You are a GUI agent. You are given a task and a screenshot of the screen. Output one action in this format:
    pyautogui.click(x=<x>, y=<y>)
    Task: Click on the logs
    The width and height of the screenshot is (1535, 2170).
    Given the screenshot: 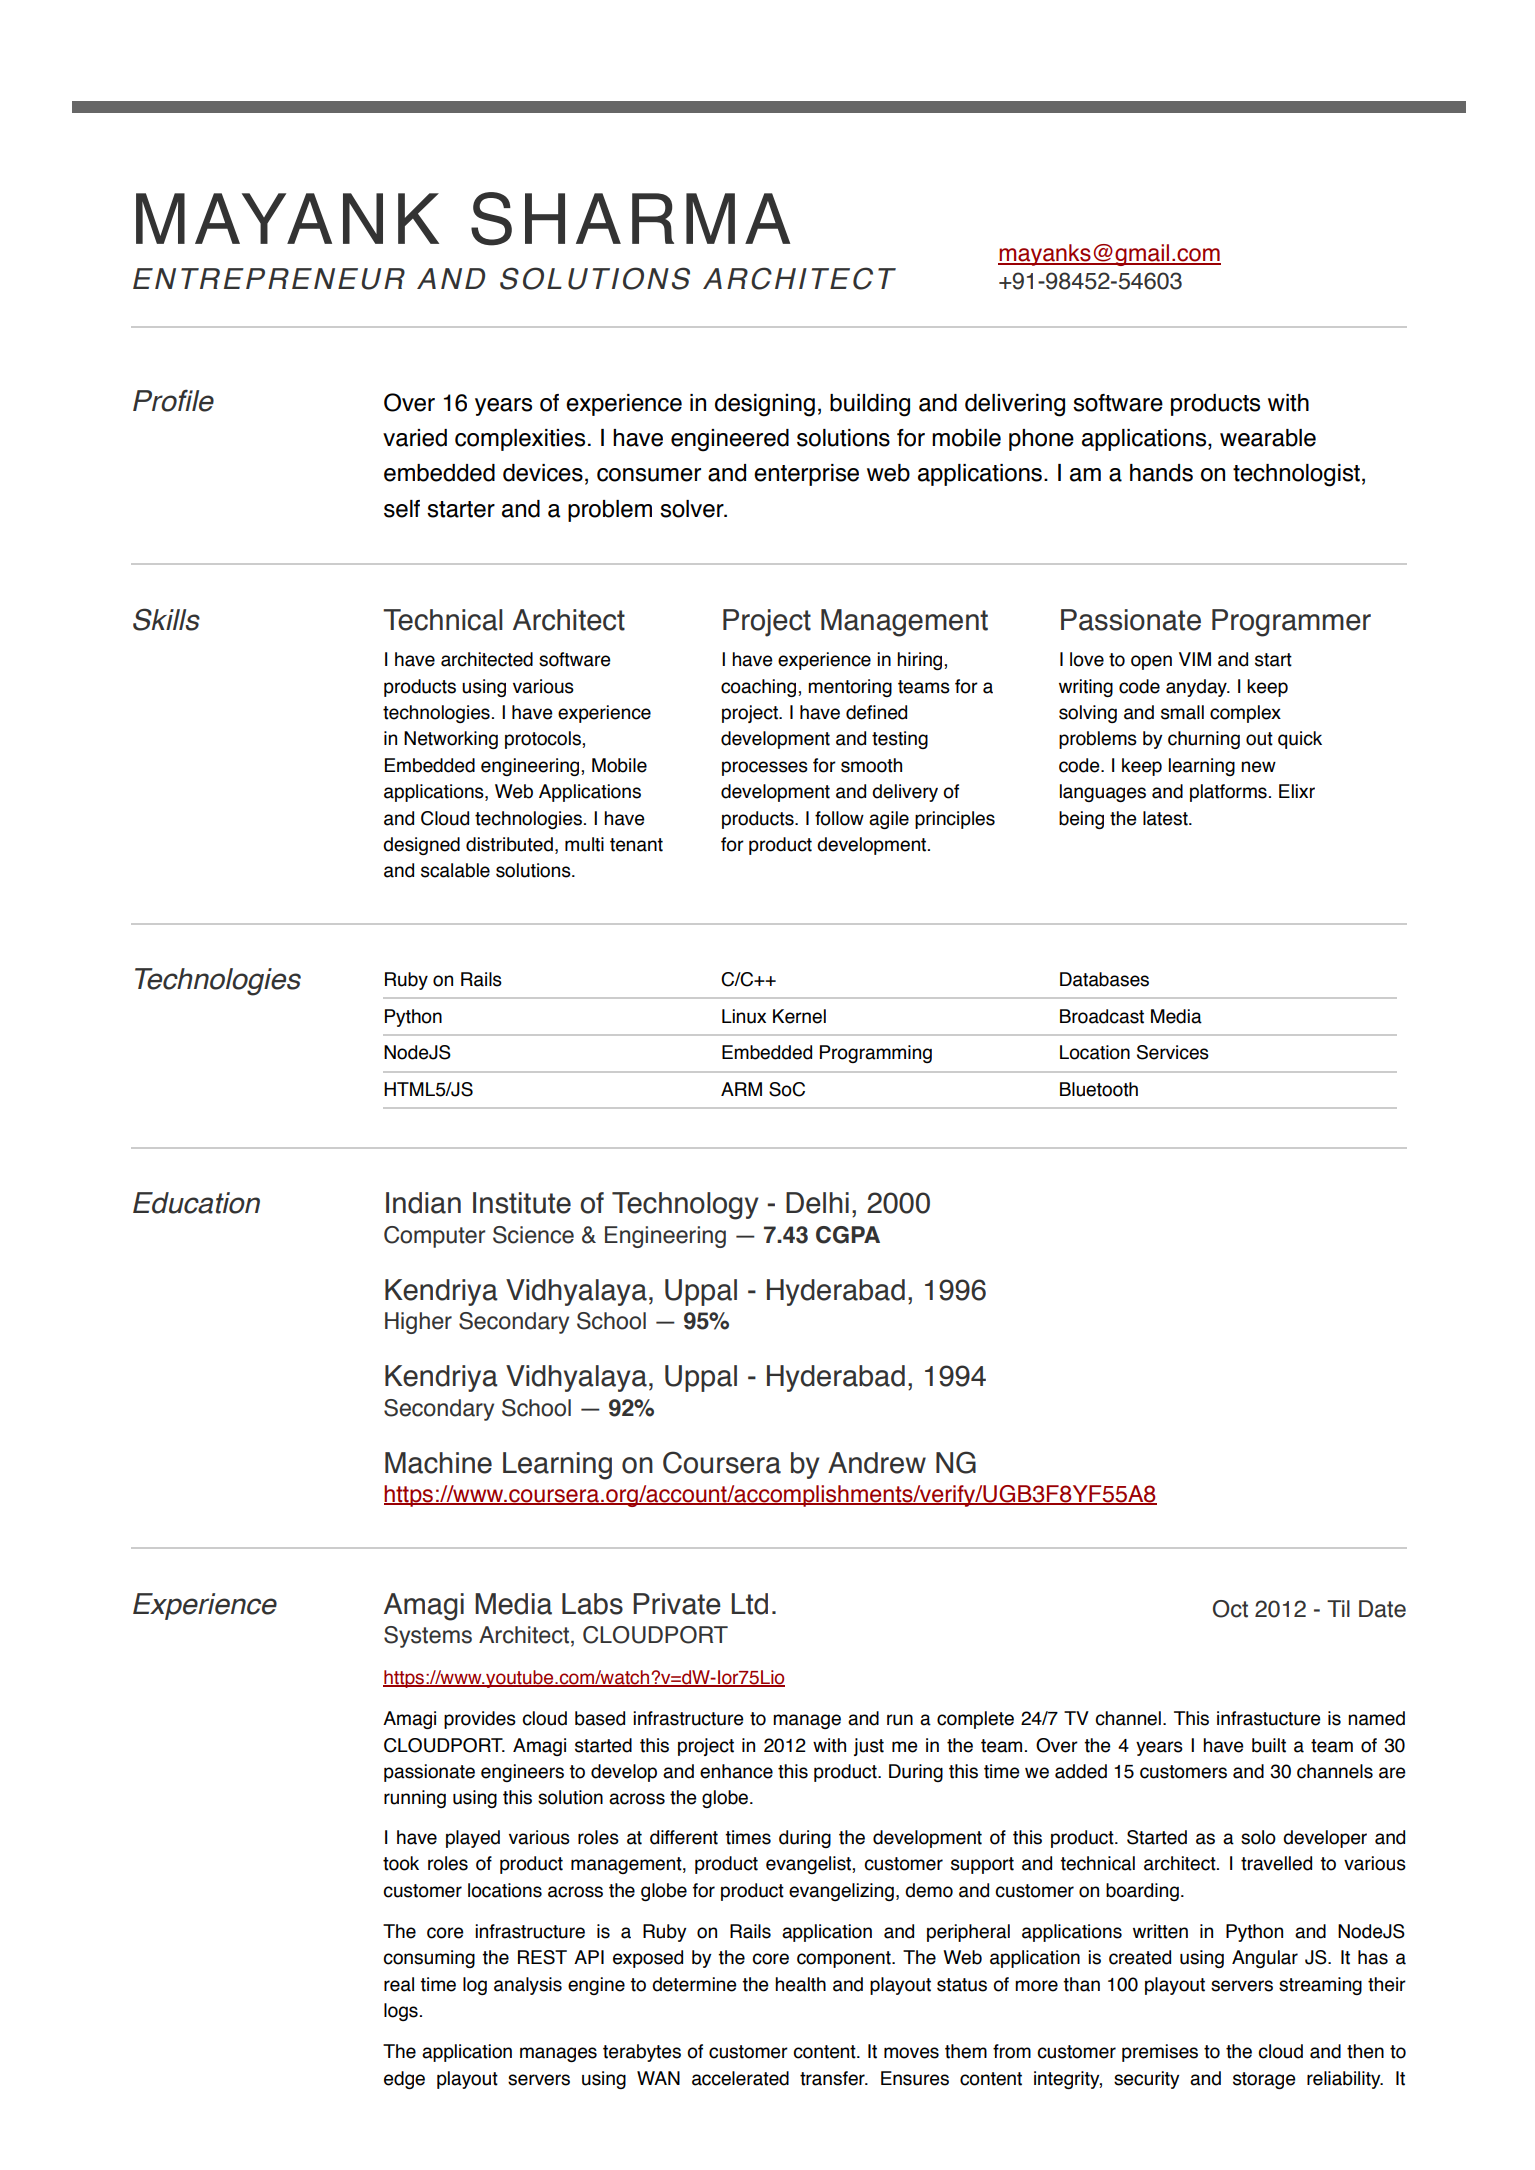 What is the action you would take?
    pyautogui.click(x=401, y=2012)
